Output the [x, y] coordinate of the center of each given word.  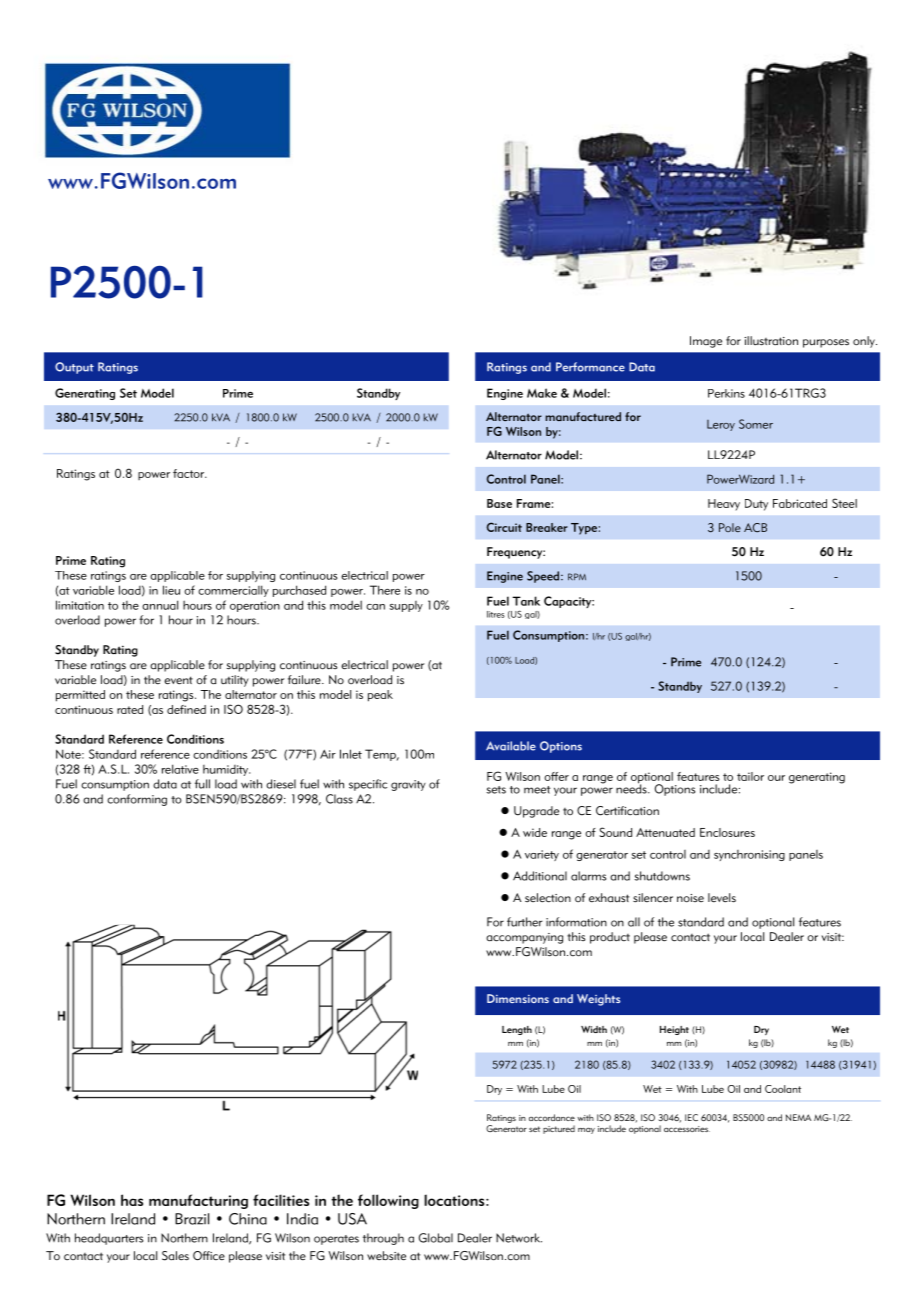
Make [542, 393]
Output [74, 368]
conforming [137, 800]
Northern [184, 1238]
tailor [750, 776]
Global [436, 1238]
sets [496, 790]
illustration [771, 341]
